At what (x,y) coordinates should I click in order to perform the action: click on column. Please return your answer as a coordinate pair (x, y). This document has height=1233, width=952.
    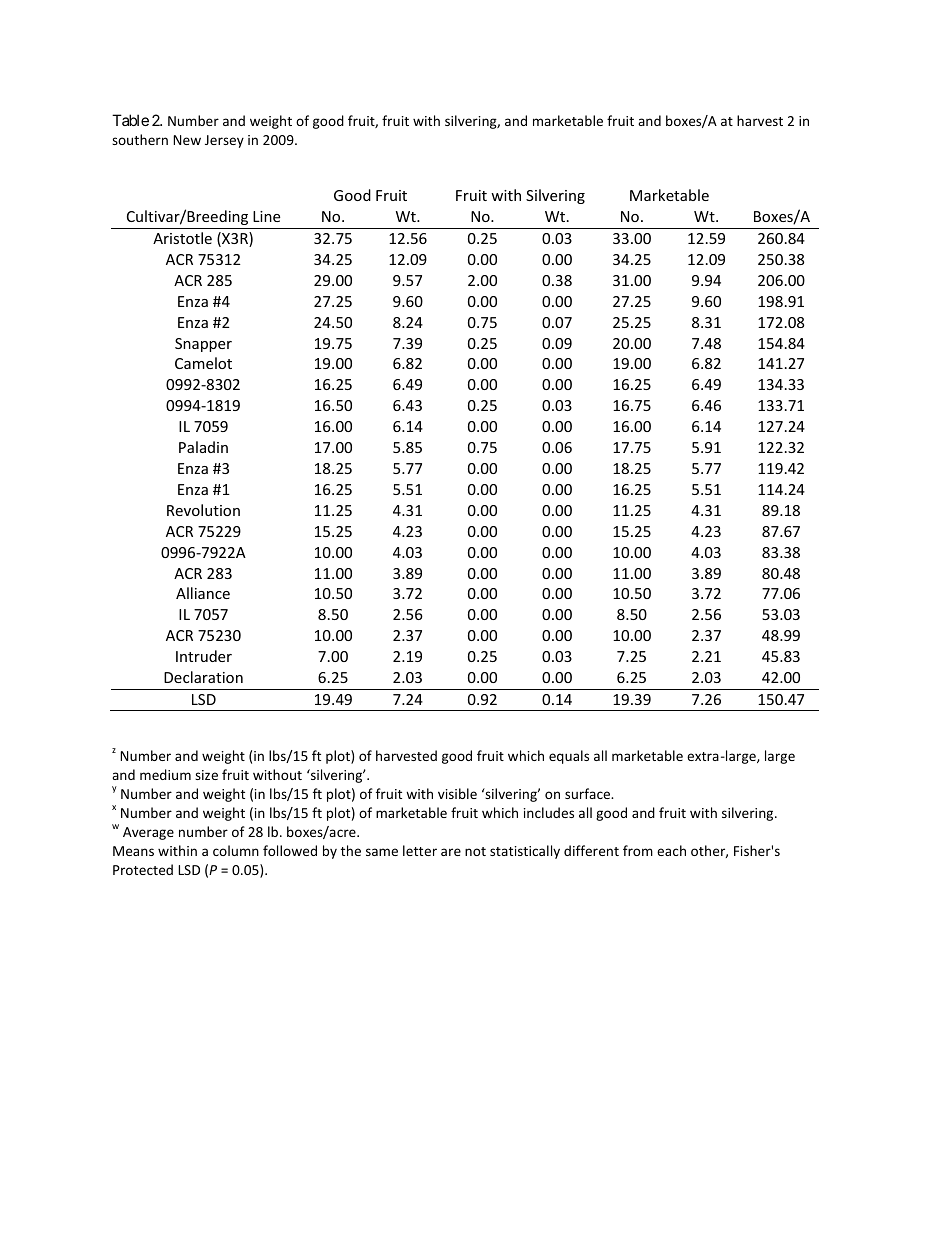
    Looking at the image, I should click on (236, 850).
